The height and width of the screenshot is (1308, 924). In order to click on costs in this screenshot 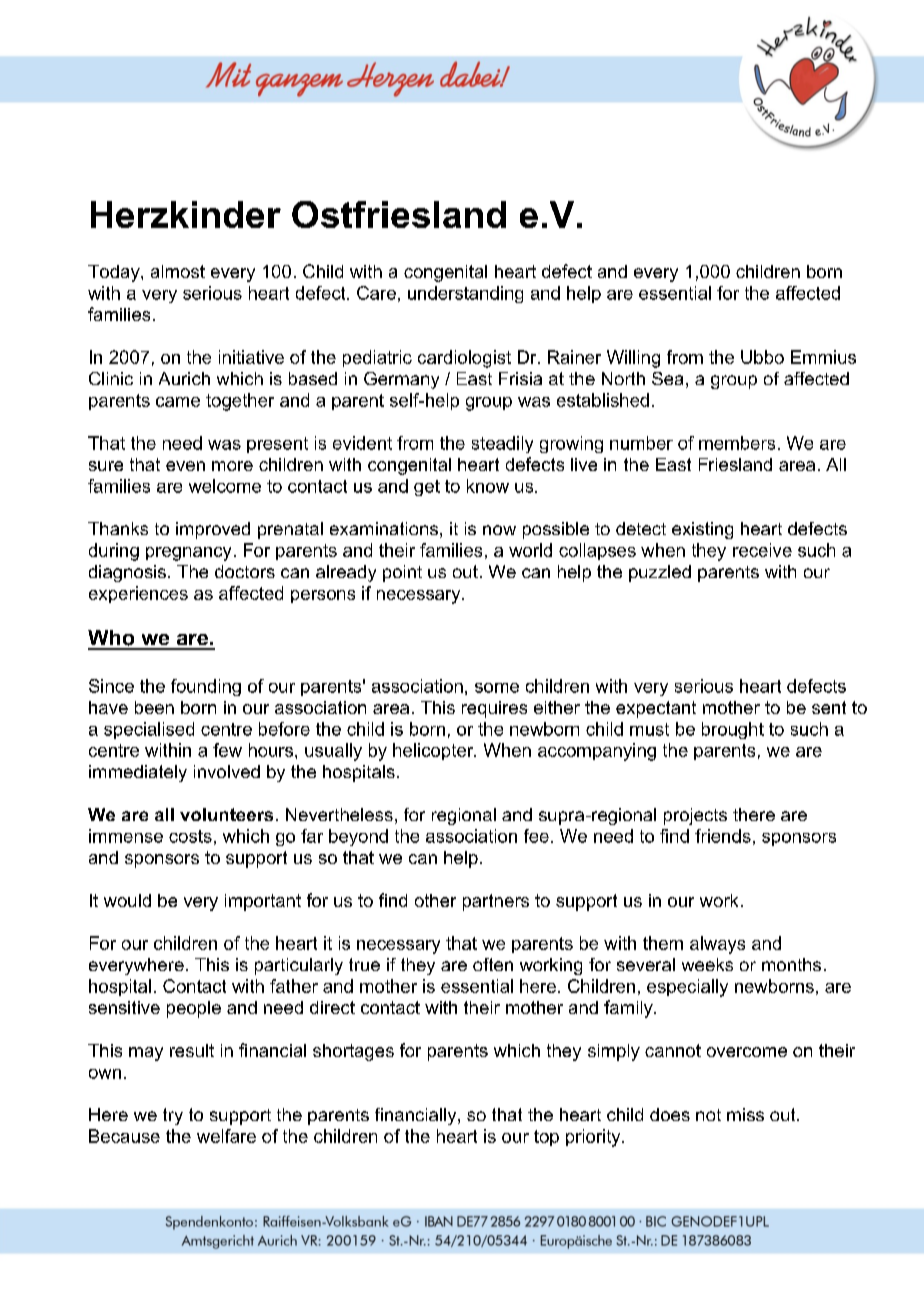, I will do `click(190, 836)`.
